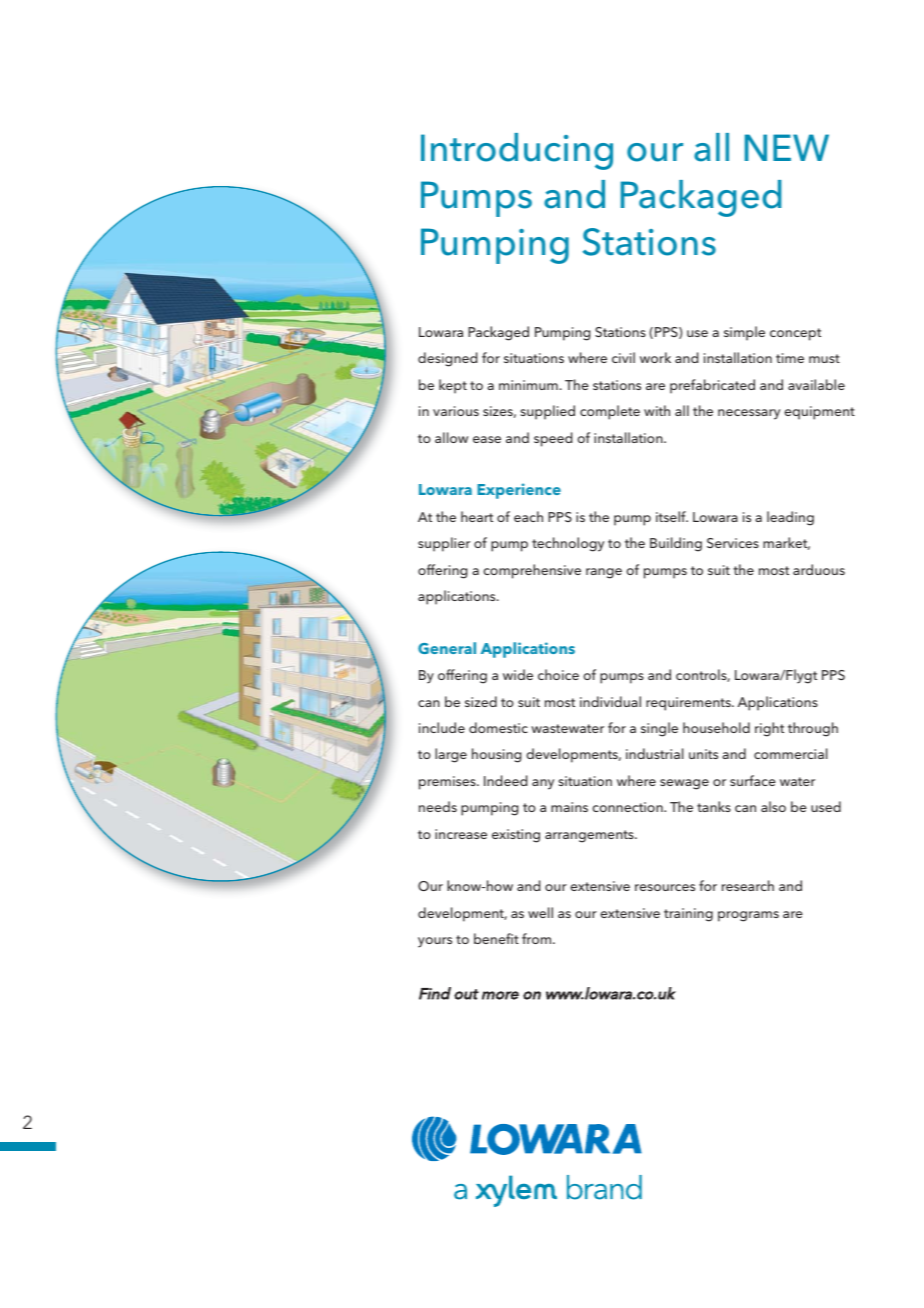 The image size is (924, 1308). Describe the element at coordinates (790, 518) in the screenshot. I see `leading` at that location.
